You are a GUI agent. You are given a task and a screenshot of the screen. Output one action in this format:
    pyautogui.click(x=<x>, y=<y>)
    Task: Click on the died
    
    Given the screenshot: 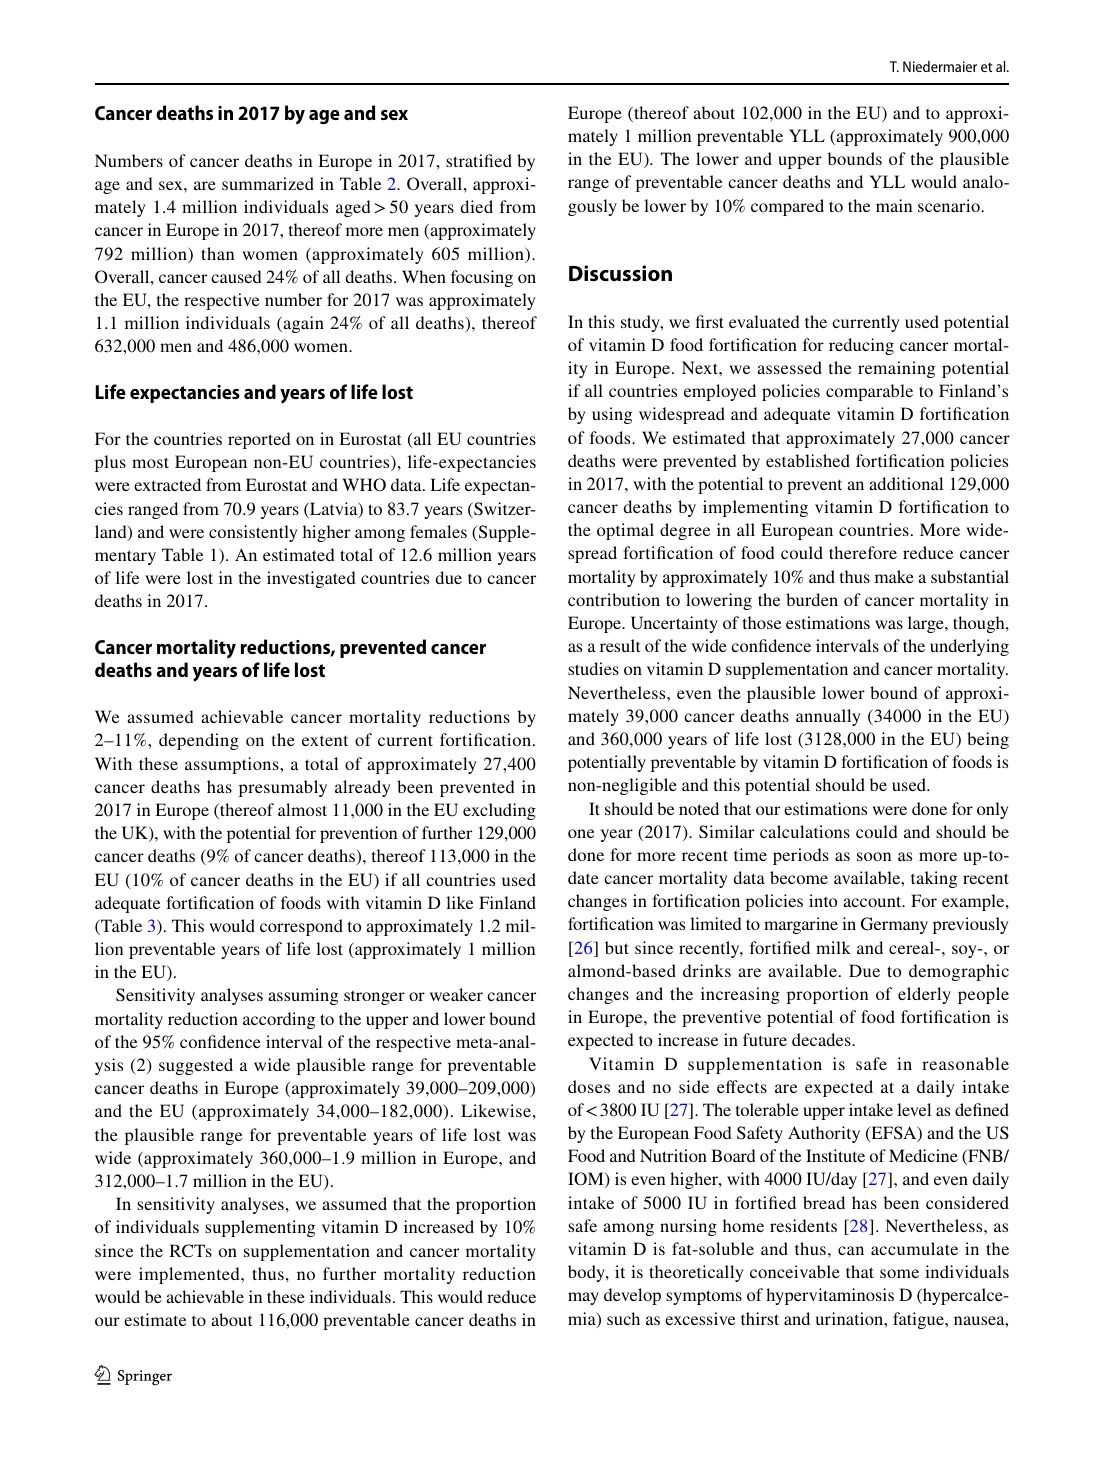 What is the action you would take?
    pyautogui.click(x=476, y=206)
